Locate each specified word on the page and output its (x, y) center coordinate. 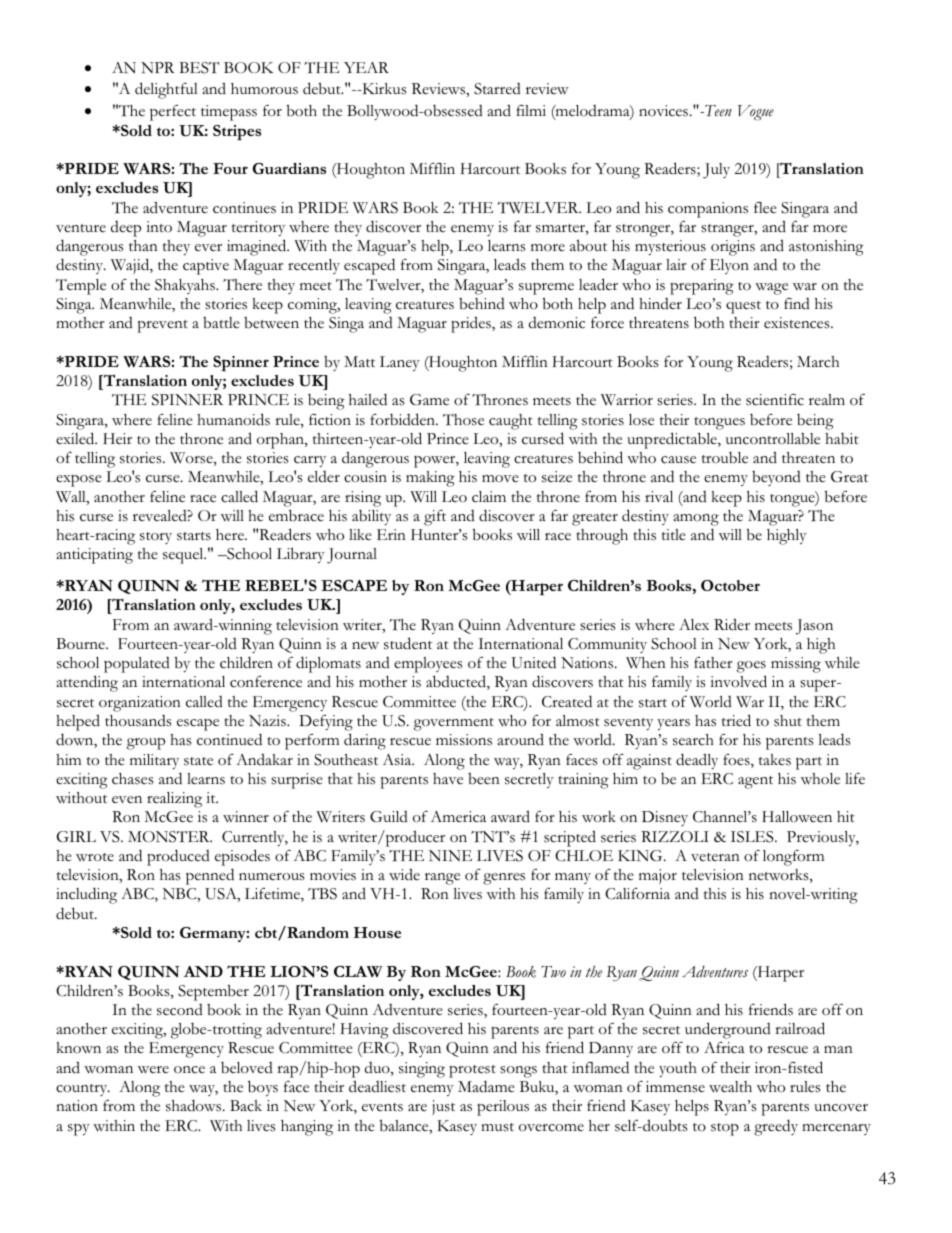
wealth (730, 1087)
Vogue (756, 113)
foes (737, 761)
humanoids (233, 419)
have (448, 779)
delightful (166, 90)
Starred (497, 89)
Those (463, 420)
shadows (195, 1105)
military (154, 761)
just (443, 1107)
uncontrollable (773, 439)
